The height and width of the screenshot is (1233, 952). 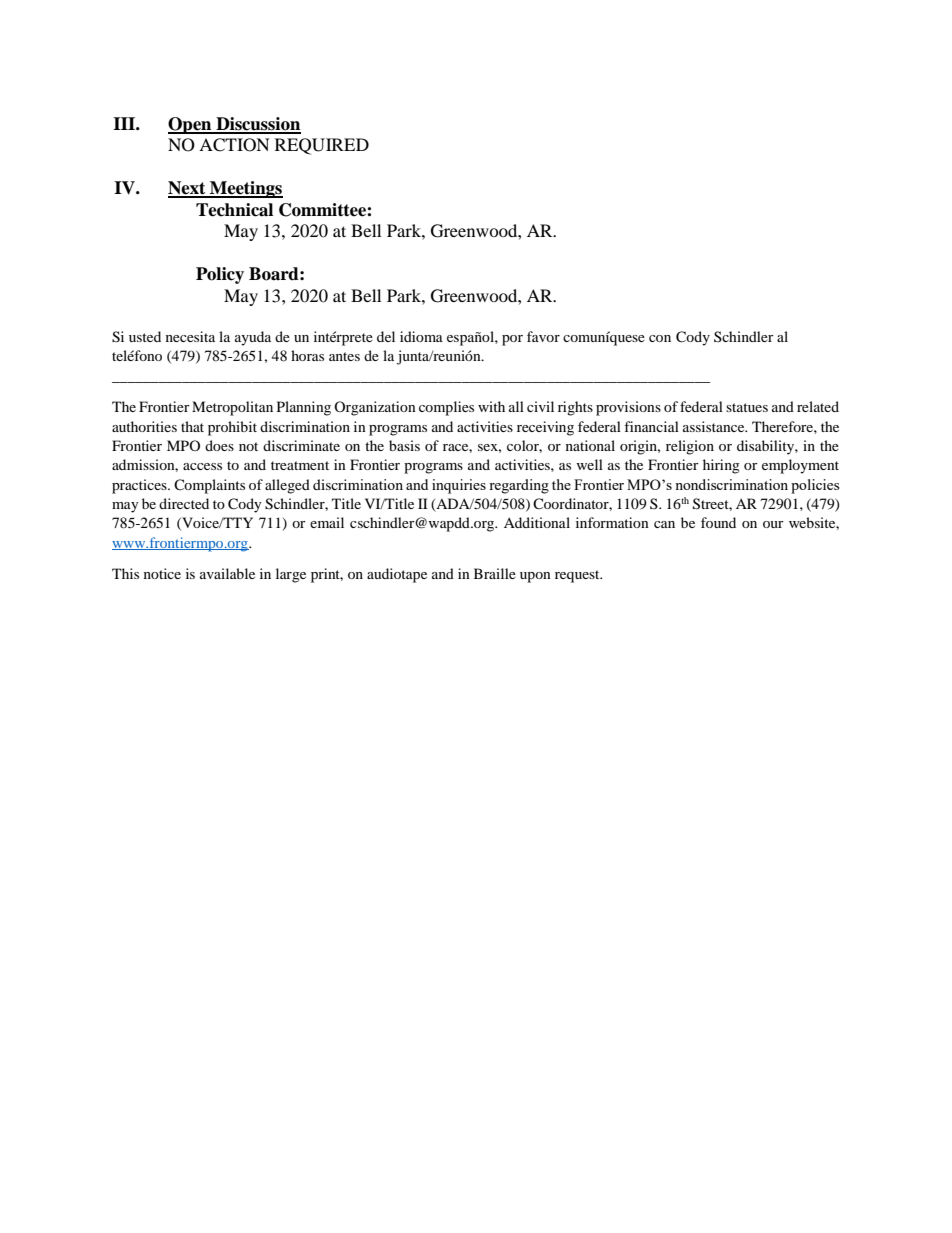 I want to click on ACTION, so click(x=234, y=145).
